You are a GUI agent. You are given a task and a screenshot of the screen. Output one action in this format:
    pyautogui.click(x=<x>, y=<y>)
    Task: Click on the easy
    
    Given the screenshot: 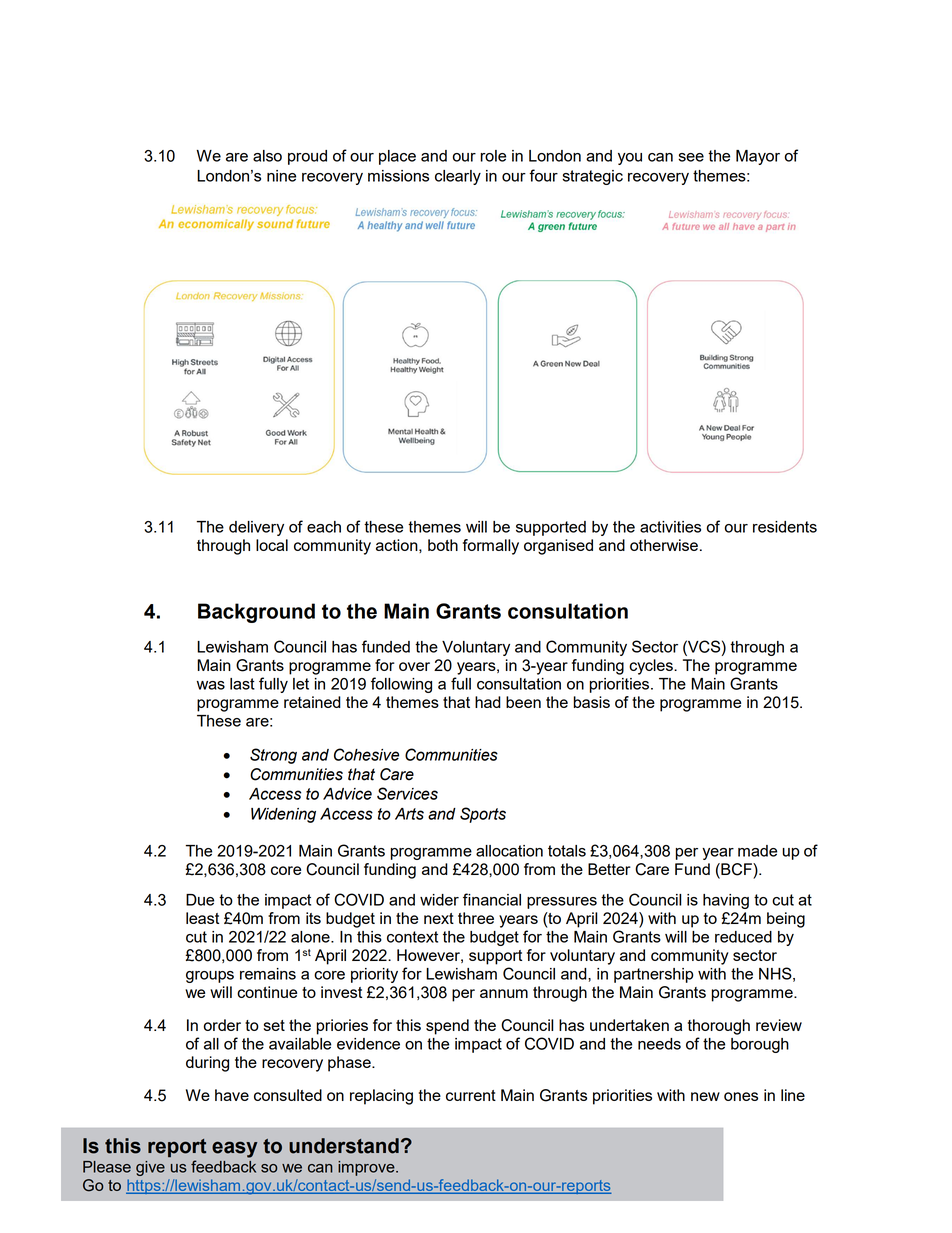 What is the action you would take?
    pyautogui.click(x=234, y=1149)
